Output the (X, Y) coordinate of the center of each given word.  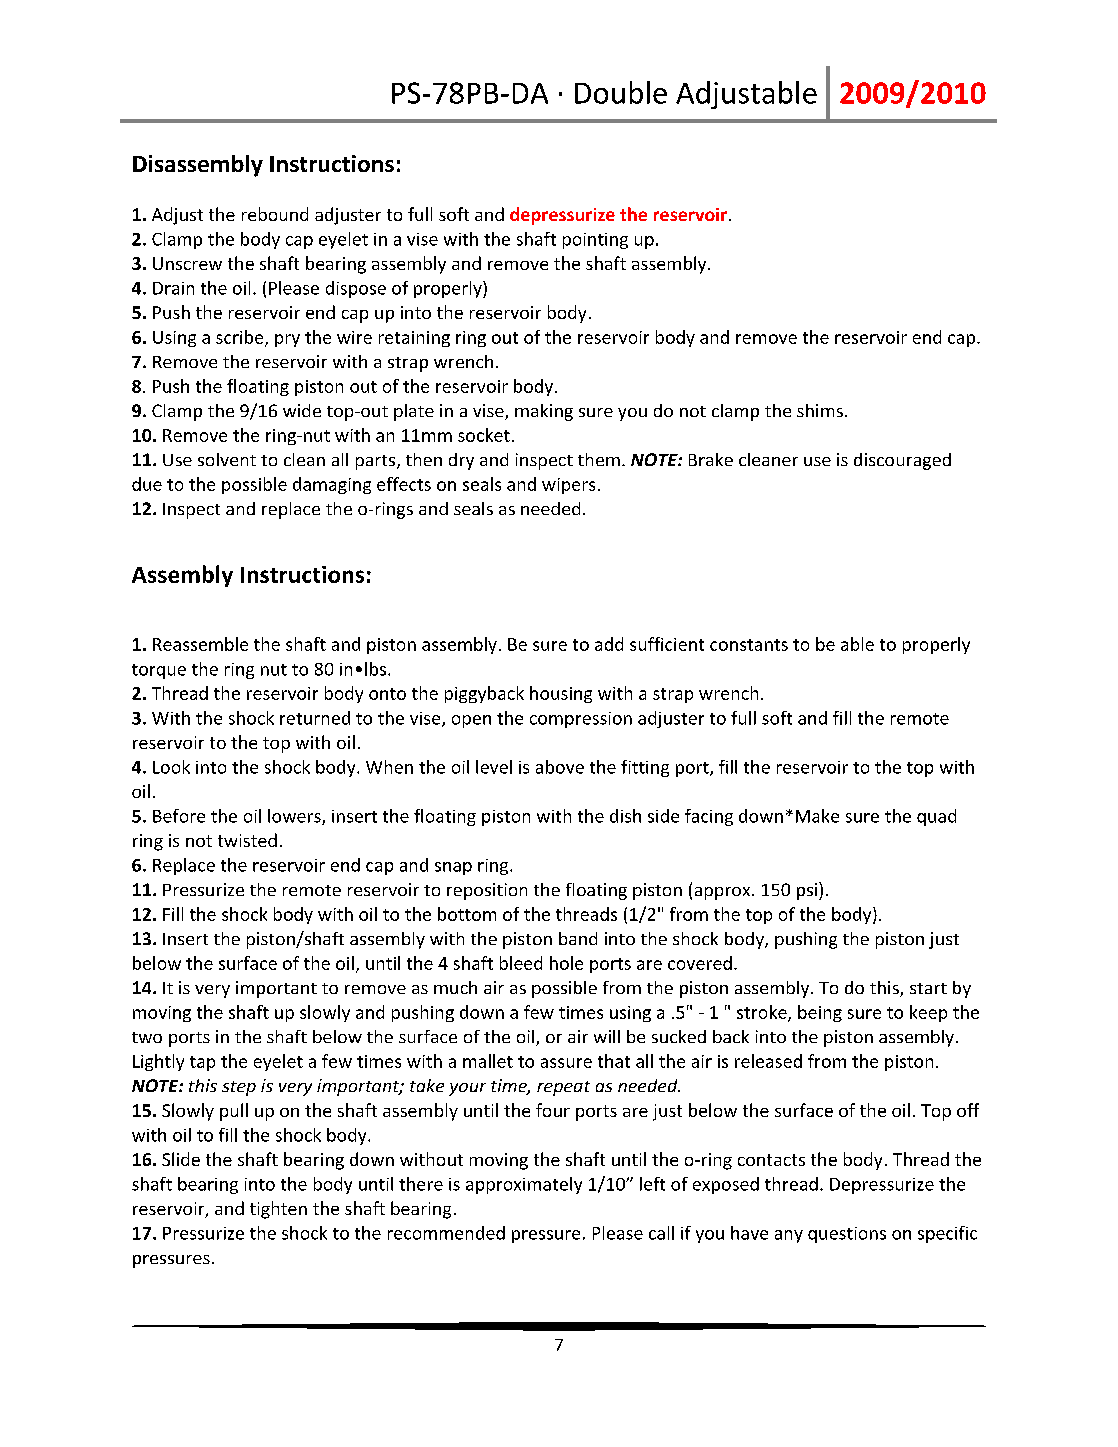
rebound (275, 214)
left (652, 1184)
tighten (278, 1210)
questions (847, 1235)
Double (621, 92)
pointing (595, 241)
